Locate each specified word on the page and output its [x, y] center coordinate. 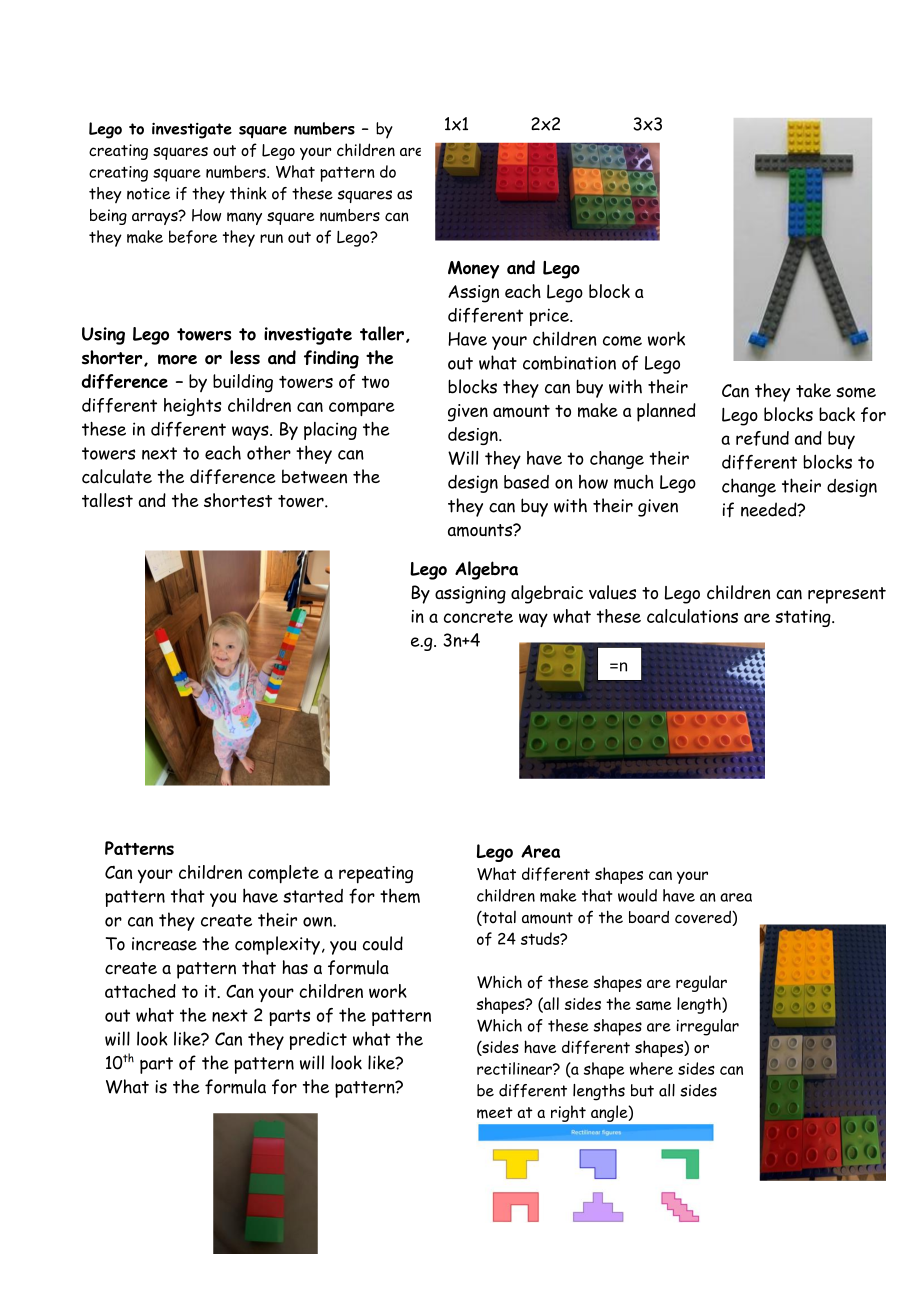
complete [283, 874]
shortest [238, 500]
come [622, 341]
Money [473, 270]
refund [762, 438]
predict [318, 1041]
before [193, 237]
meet [495, 1113]
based [526, 482]
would [637, 895]
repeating [376, 875]
